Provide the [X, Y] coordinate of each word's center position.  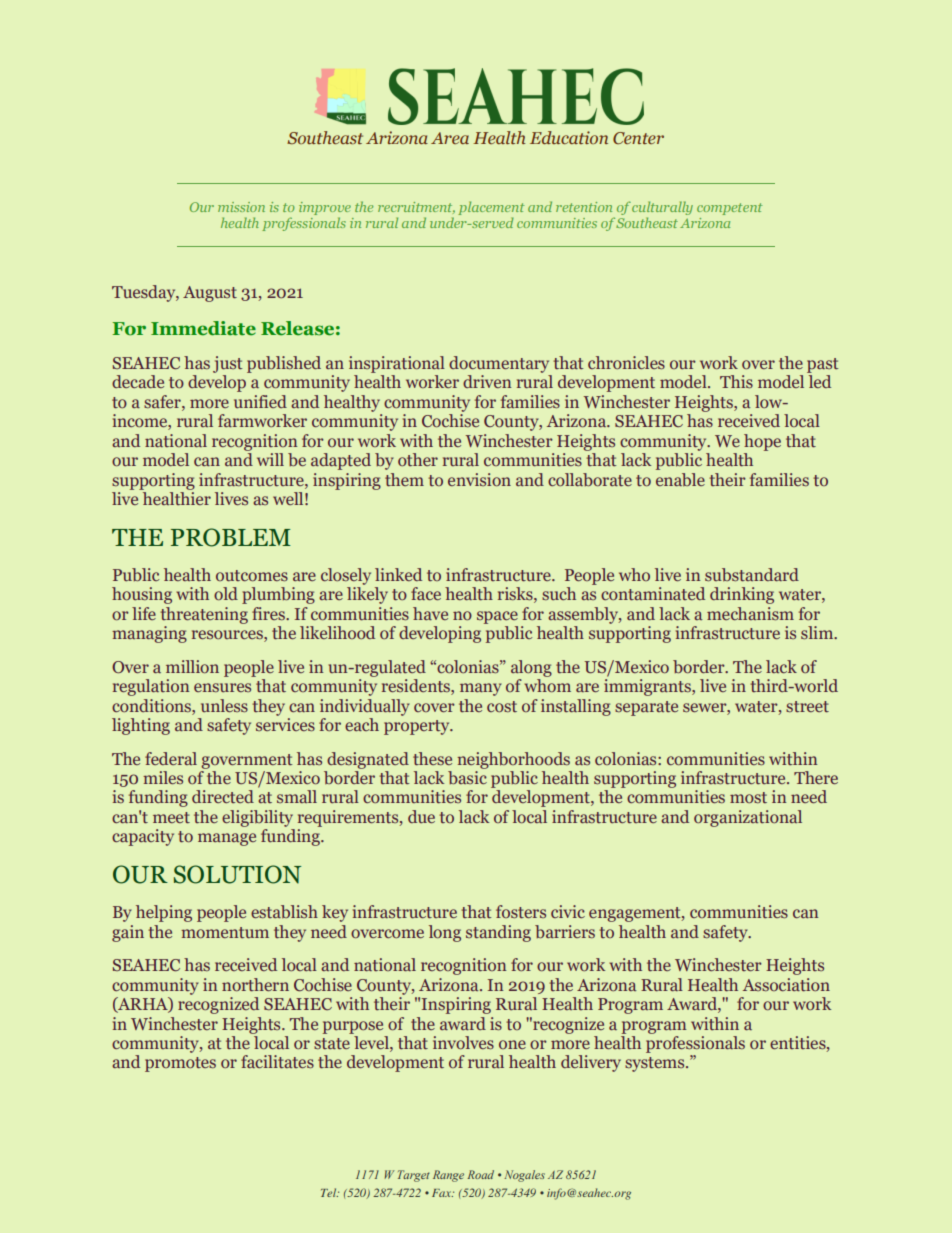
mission [241, 207]
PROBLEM [231, 537]
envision [479, 479]
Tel [330, 1192]
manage [227, 839]
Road [480, 1174]
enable [680, 480]
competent [729, 209]
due [421, 816]
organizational [748, 818]
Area [450, 138]
